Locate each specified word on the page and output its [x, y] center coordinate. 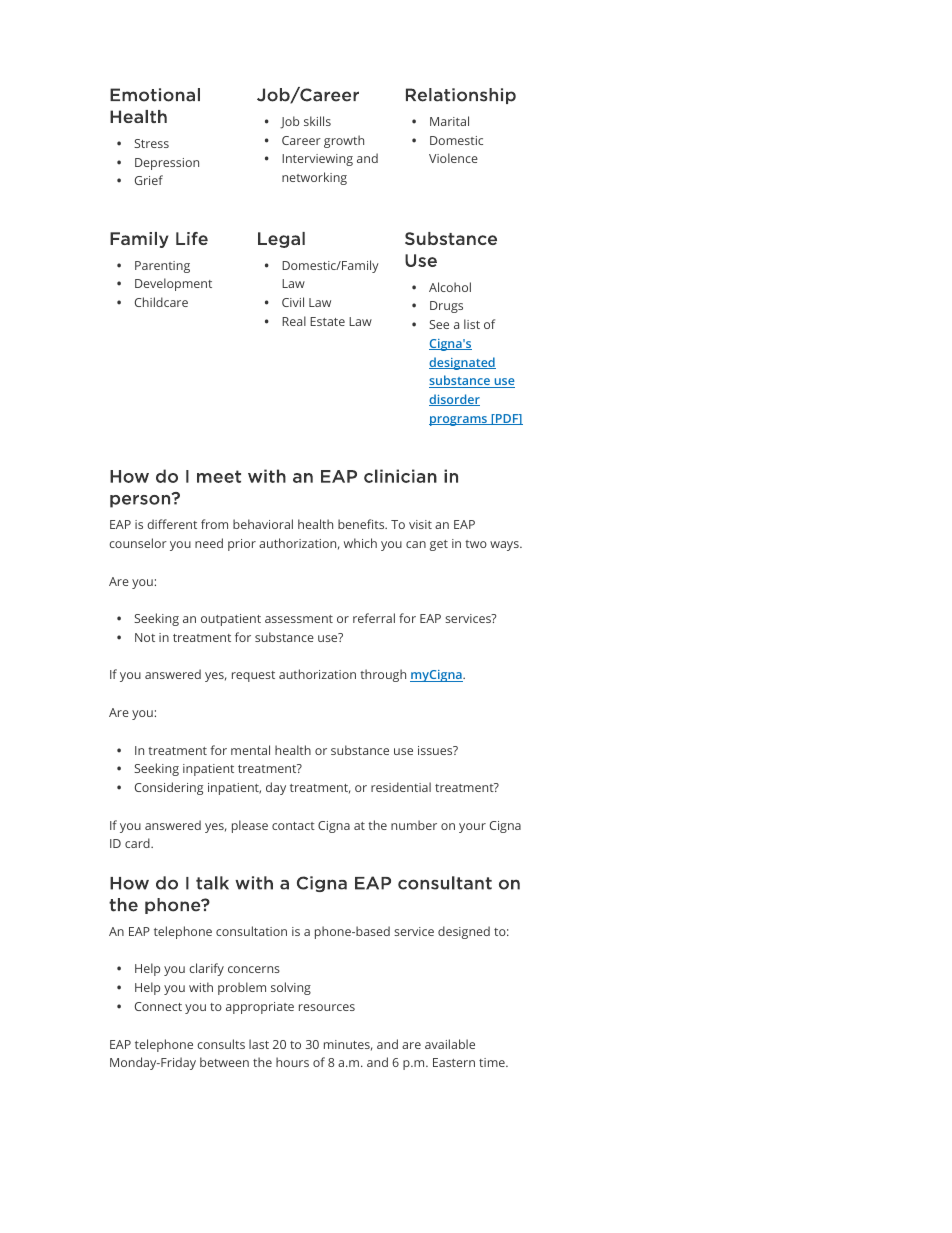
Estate [327, 321]
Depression [167, 164]
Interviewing [317, 160]
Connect [158, 1006]
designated [462, 363]
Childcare [161, 302]
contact [293, 826]
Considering [169, 788]
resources [327, 1007]
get [439, 545]
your [472, 828]
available [450, 1044]
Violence [453, 158]
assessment [299, 619]
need [209, 543]
